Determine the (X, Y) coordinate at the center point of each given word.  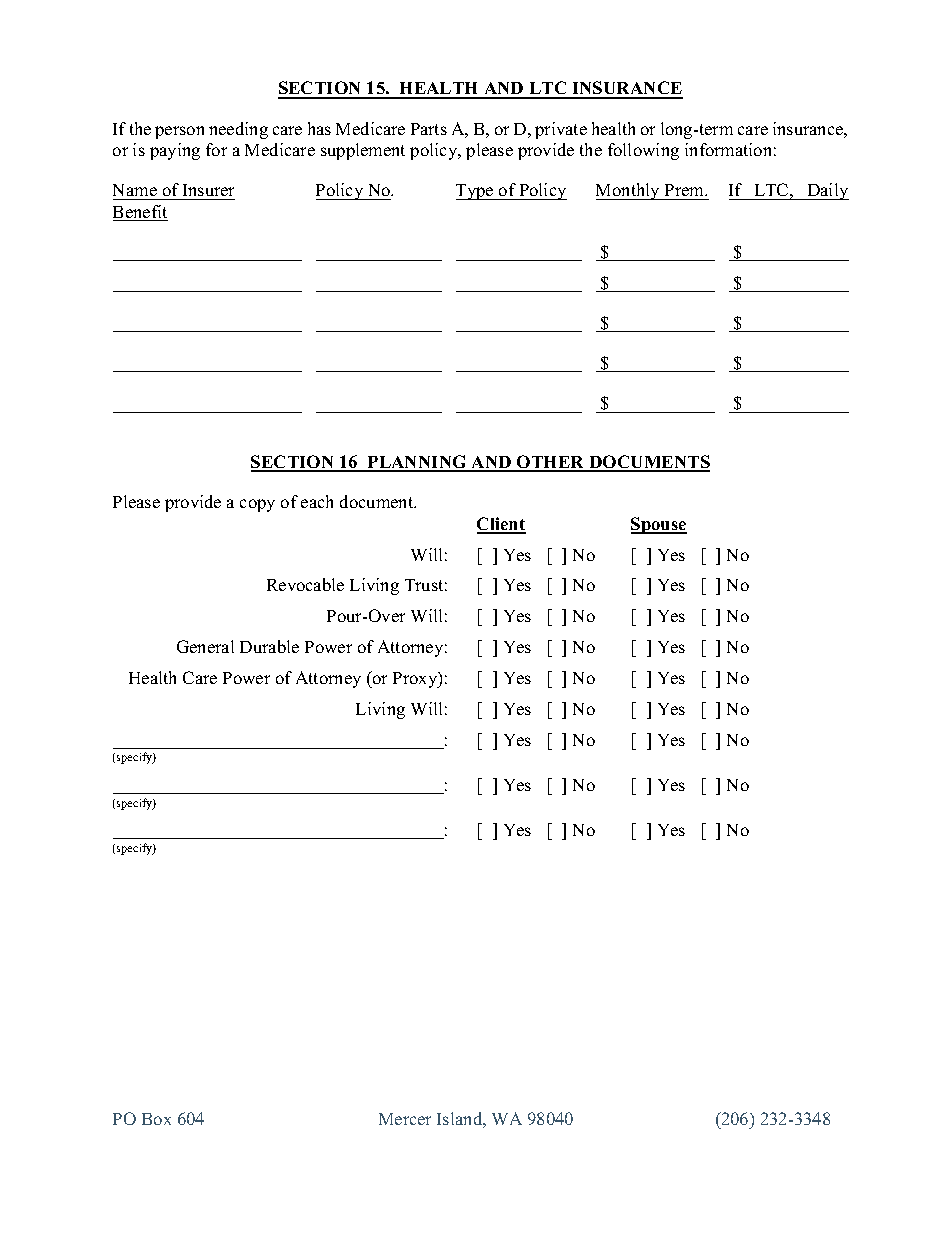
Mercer (405, 1119)
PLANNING (417, 463)
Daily (827, 191)
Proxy (416, 680)
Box (156, 1119)
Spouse (659, 525)
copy (257, 505)
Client (501, 525)
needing (238, 130)
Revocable (305, 584)
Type (476, 192)
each (317, 501)
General (205, 646)
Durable (269, 646)
